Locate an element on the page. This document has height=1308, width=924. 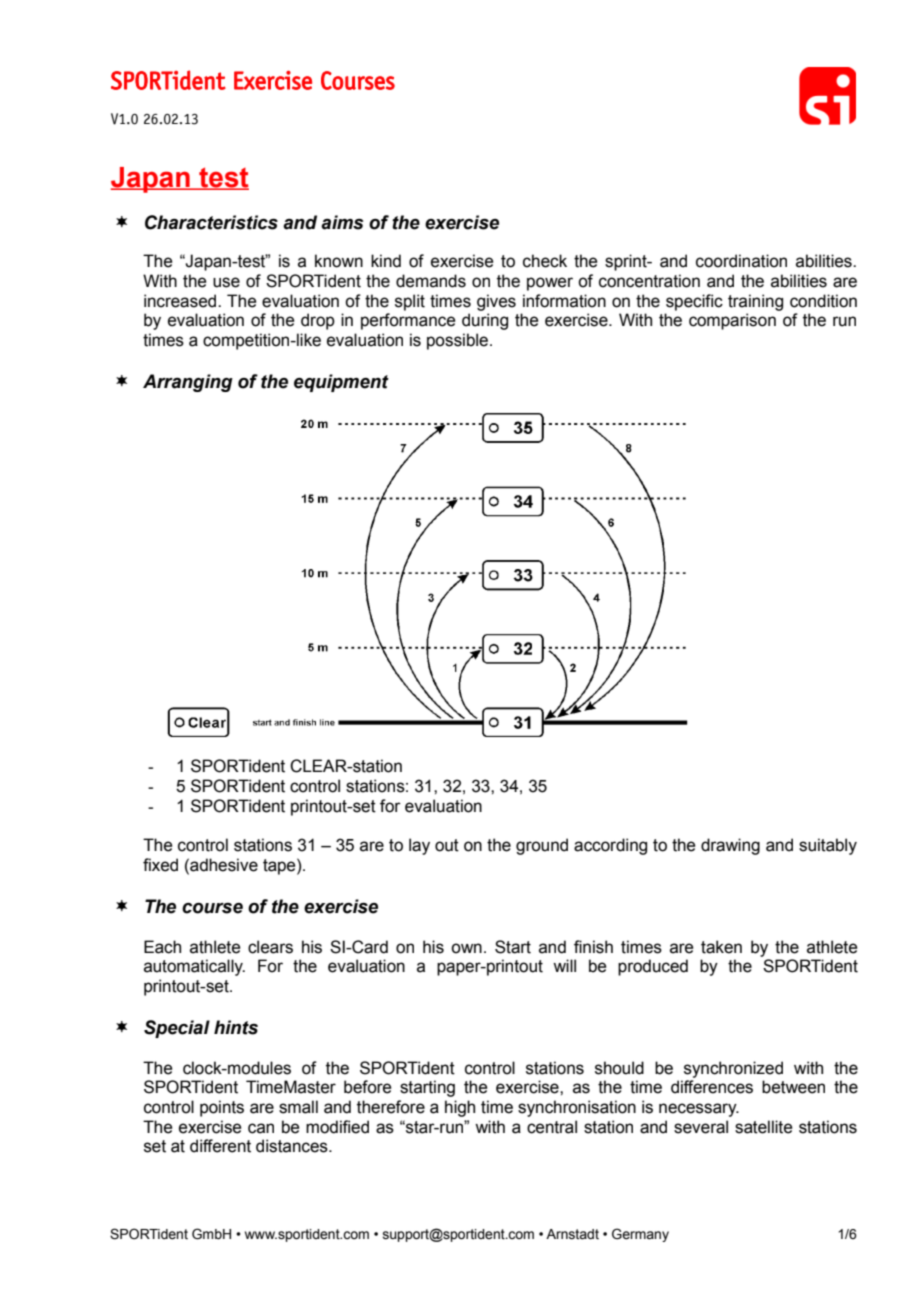
possible is located at coordinates (459, 341).
